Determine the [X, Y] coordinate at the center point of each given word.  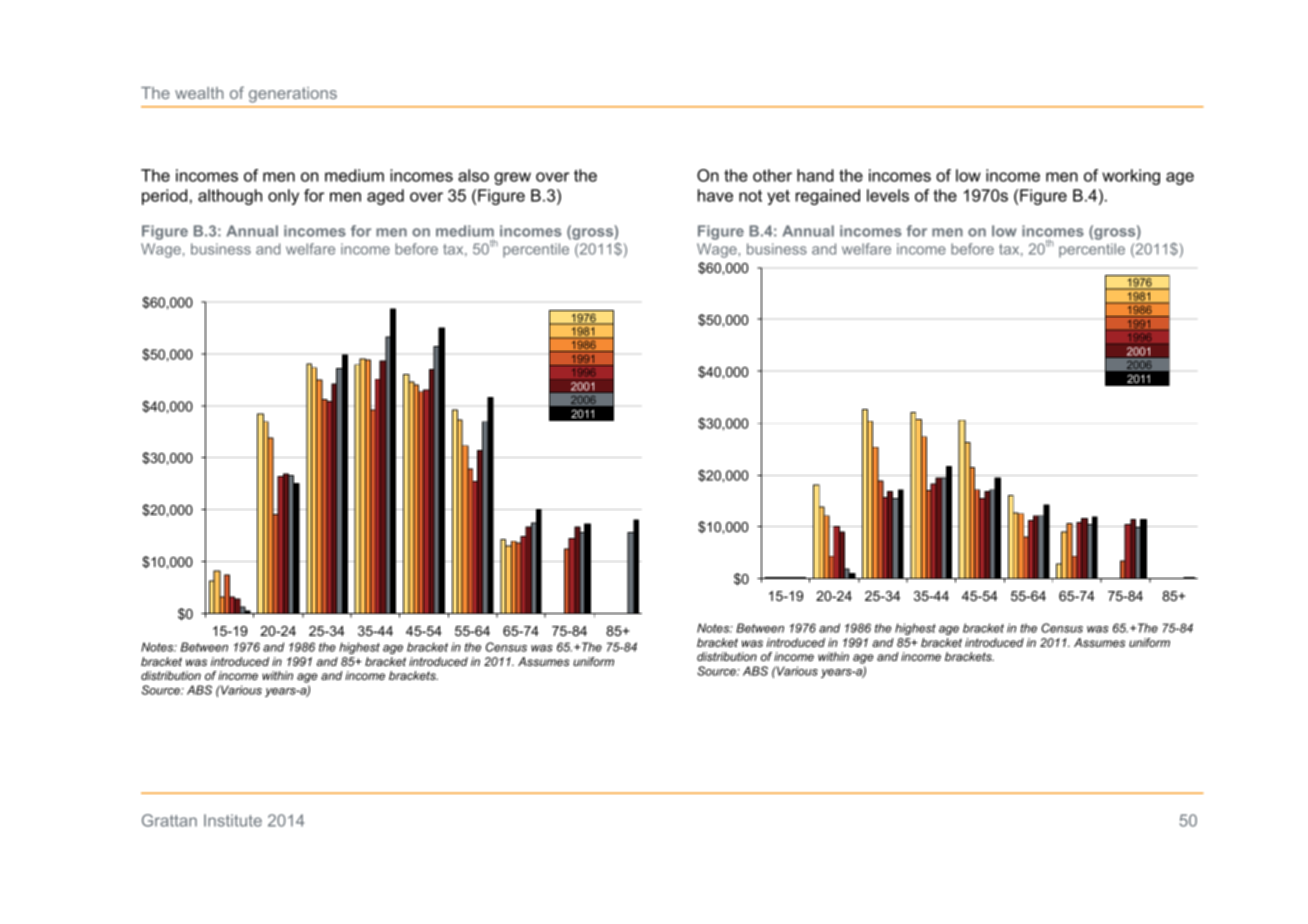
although [230, 197]
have [715, 195]
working [1131, 177]
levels [888, 195]
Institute [233, 820]
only [283, 197]
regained [828, 197]
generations [293, 95]
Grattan [169, 820]
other [772, 175]
